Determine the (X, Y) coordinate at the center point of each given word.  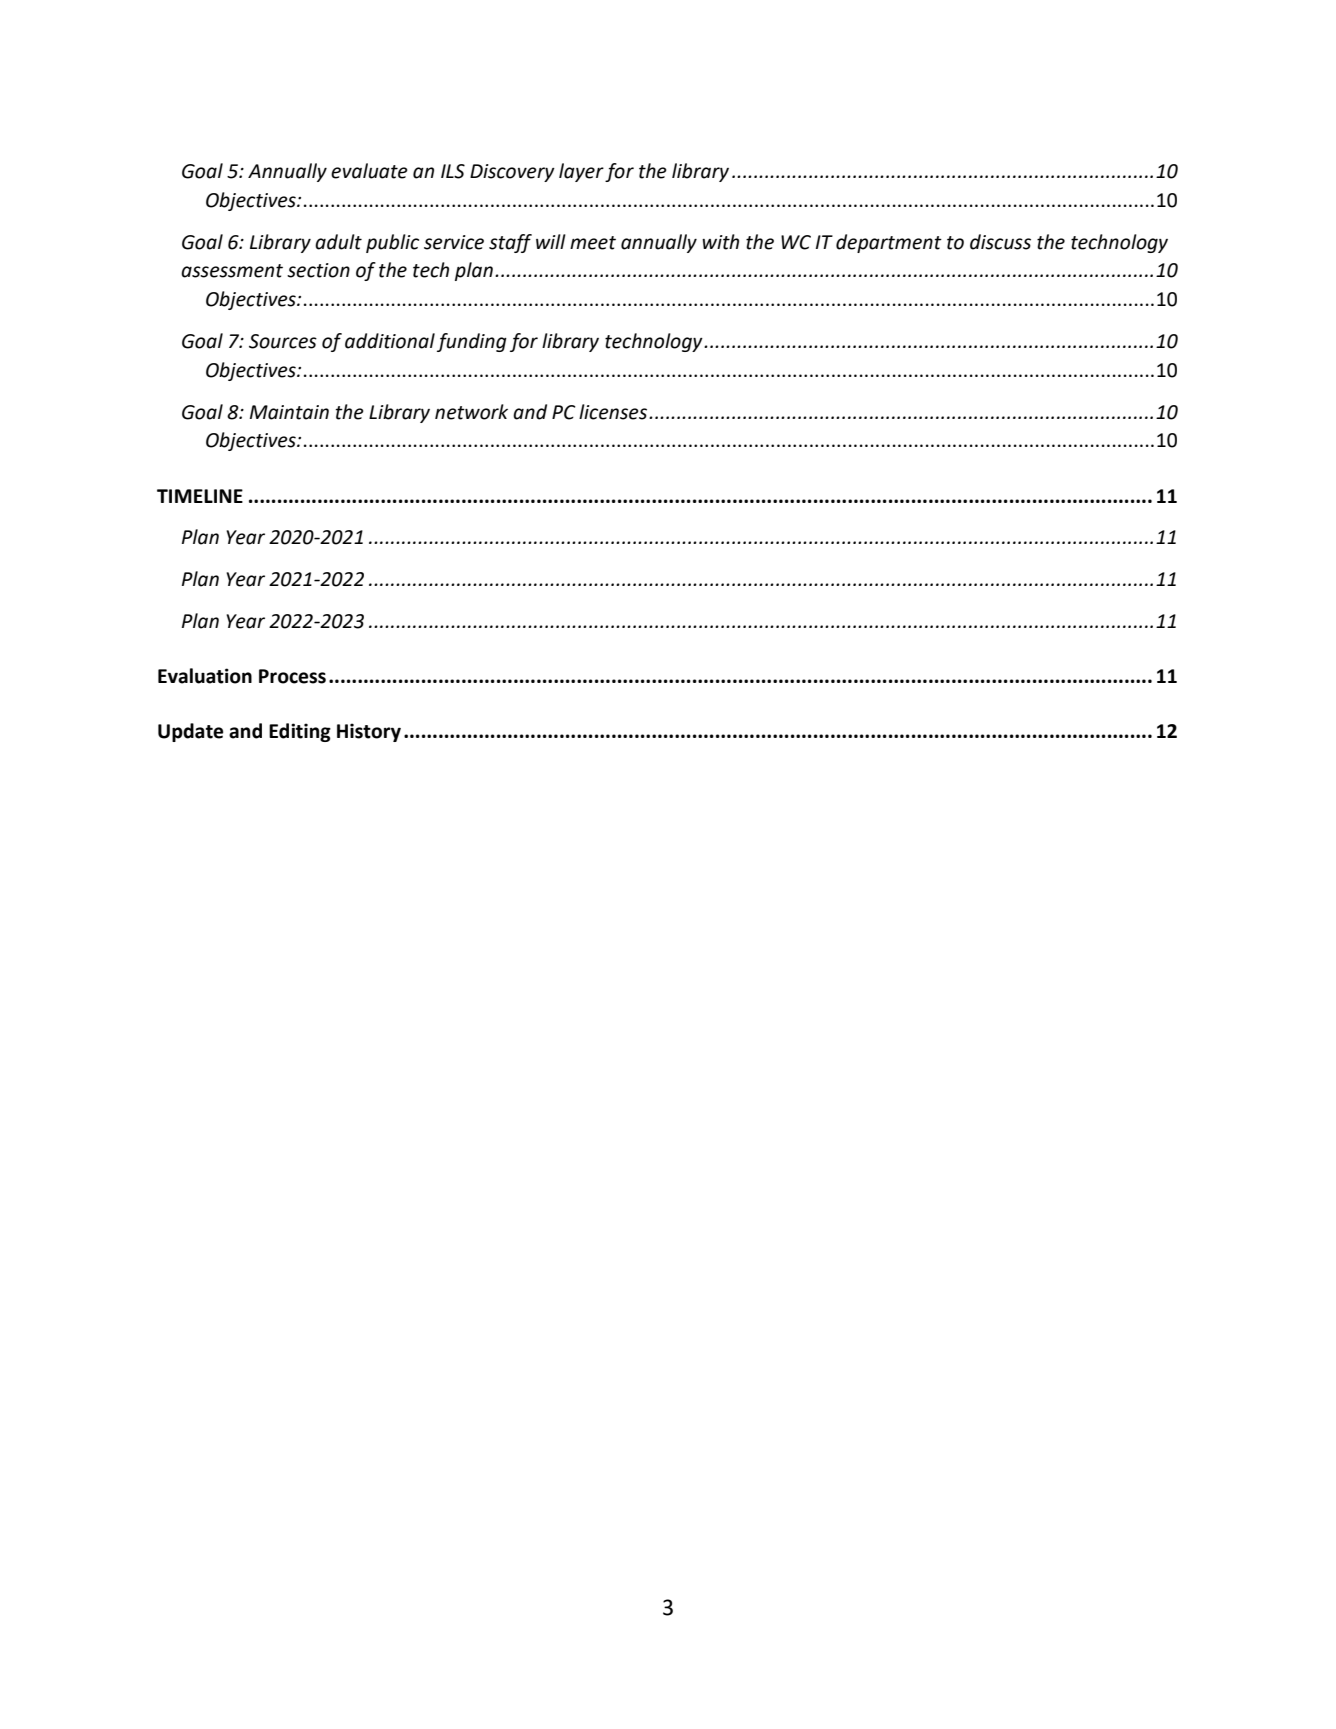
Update (190, 732)
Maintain (289, 412)
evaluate (369, 171)
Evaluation (205, 676)
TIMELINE (200, 496)
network (471, 412)
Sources (283, 341)
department (889, 243)
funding (472, 342)
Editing (300, 732)
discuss (1000, 242)
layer (581, 172)
